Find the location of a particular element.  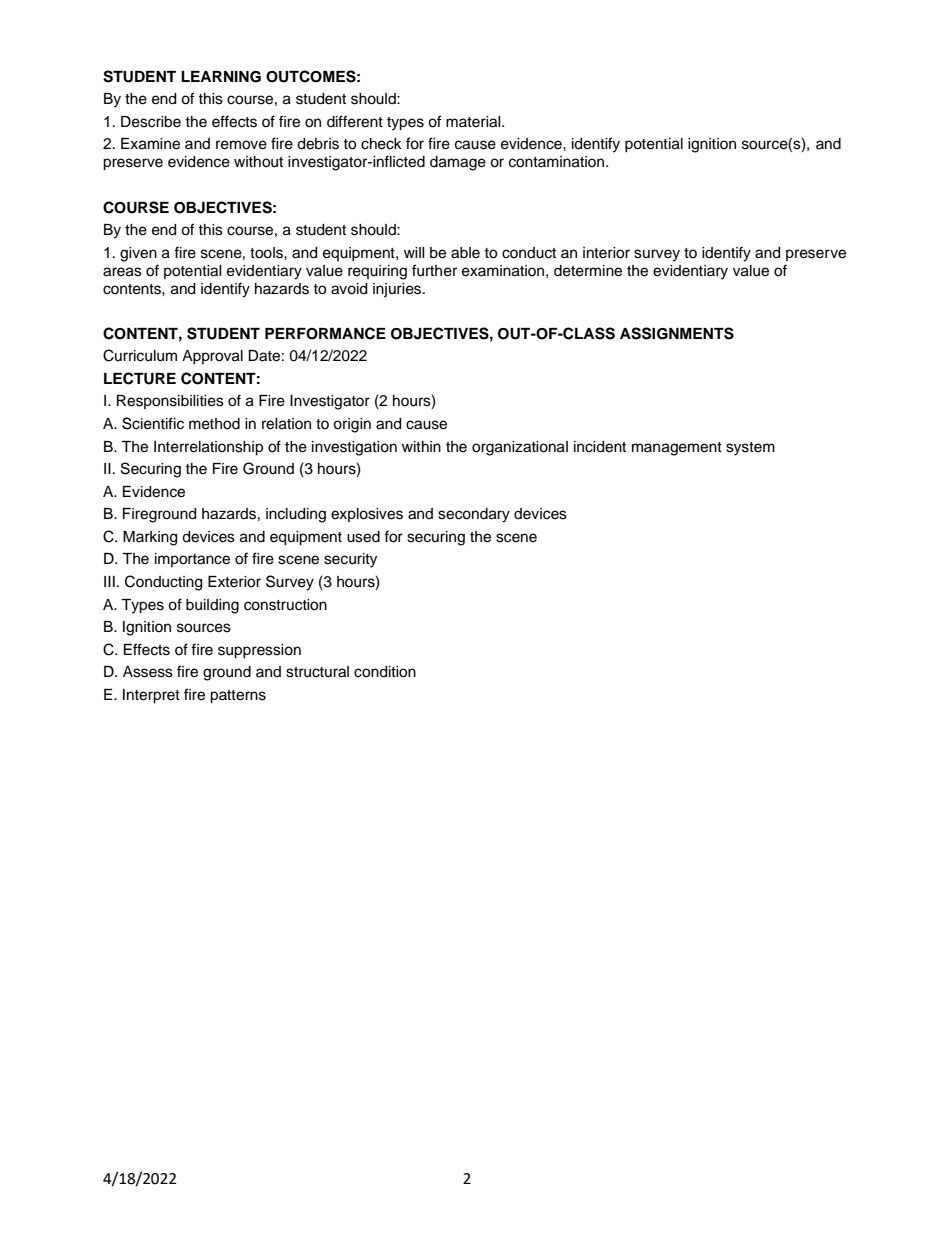

ASSIGNMENTS is located at coordinates (677, 333).
